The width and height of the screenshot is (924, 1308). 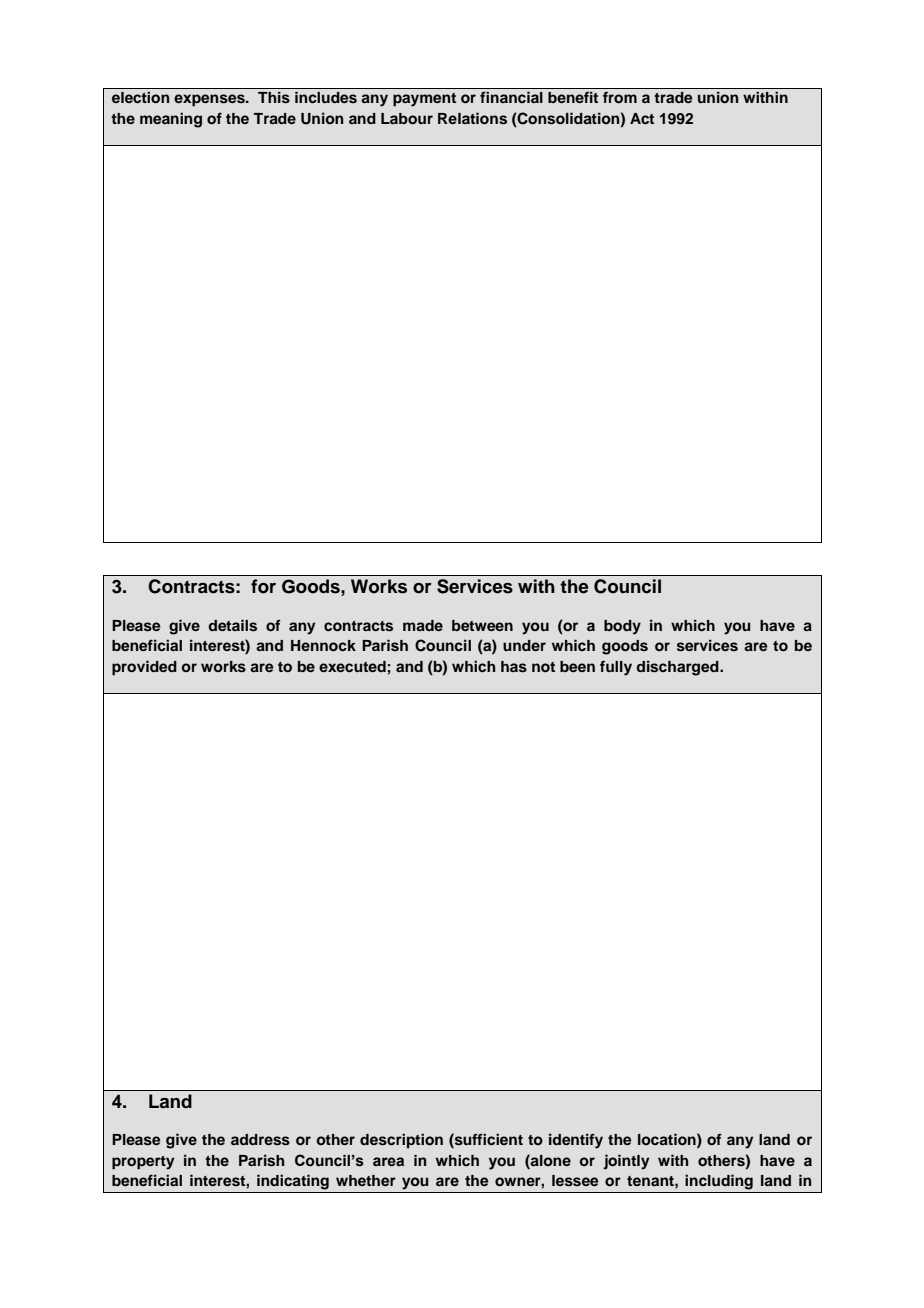 I want to click on details, so click(x=232, y=625).
